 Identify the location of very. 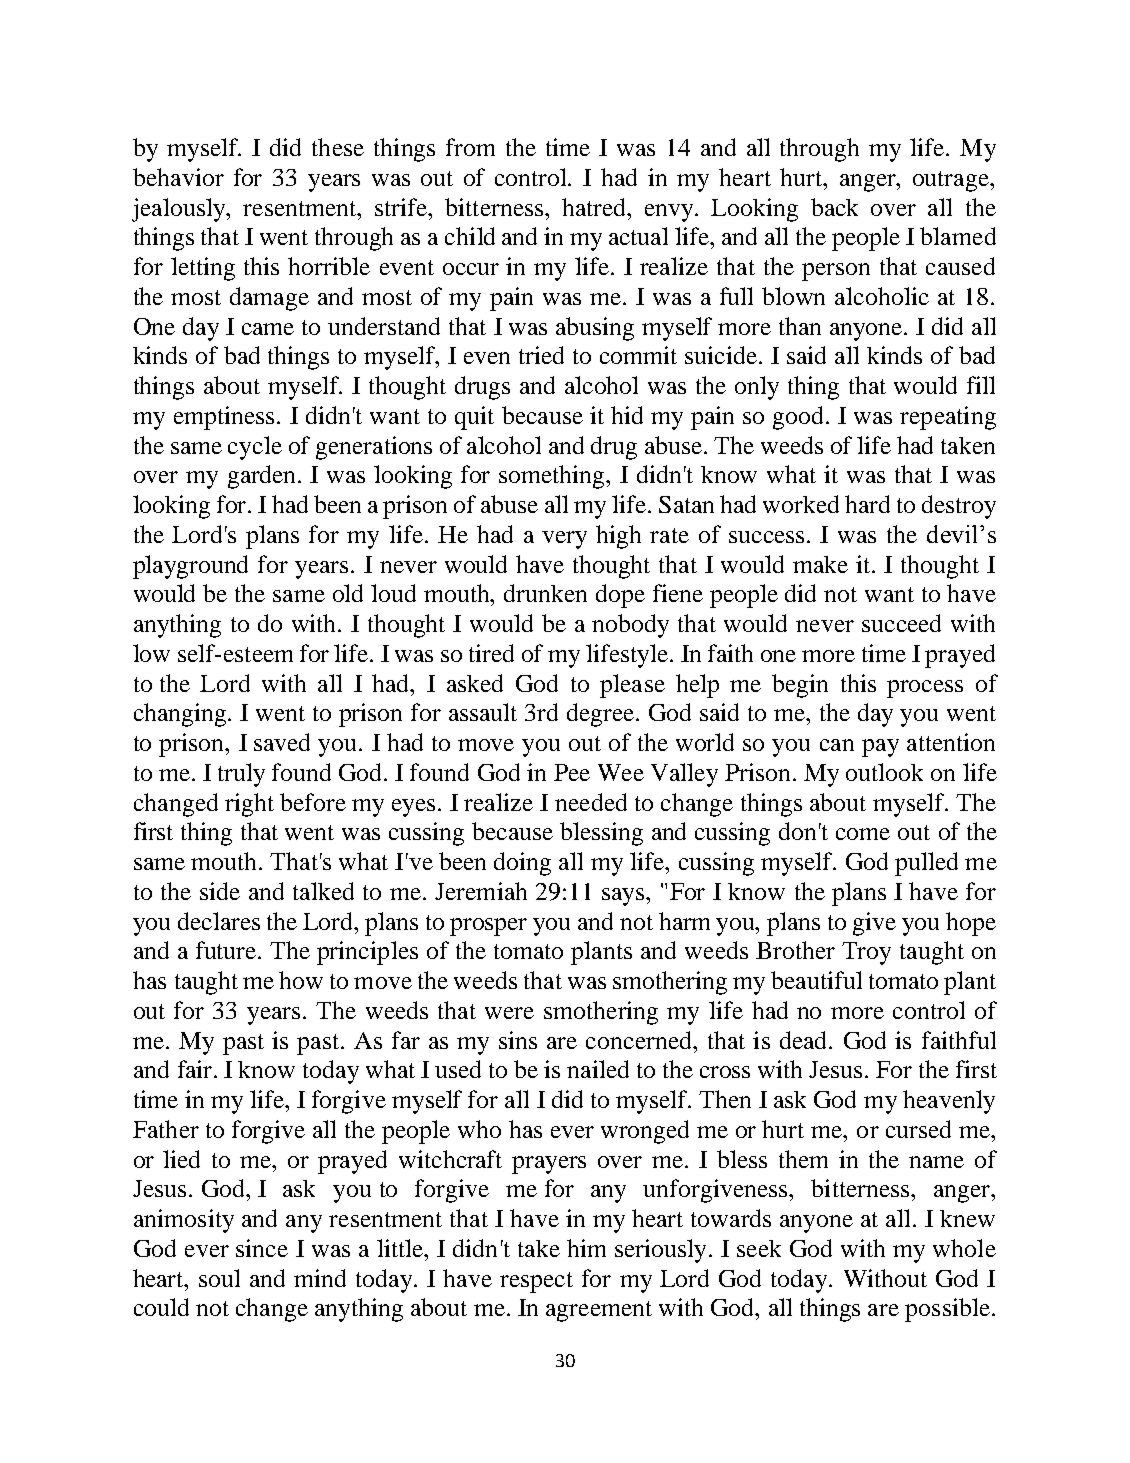
(564, 540).
